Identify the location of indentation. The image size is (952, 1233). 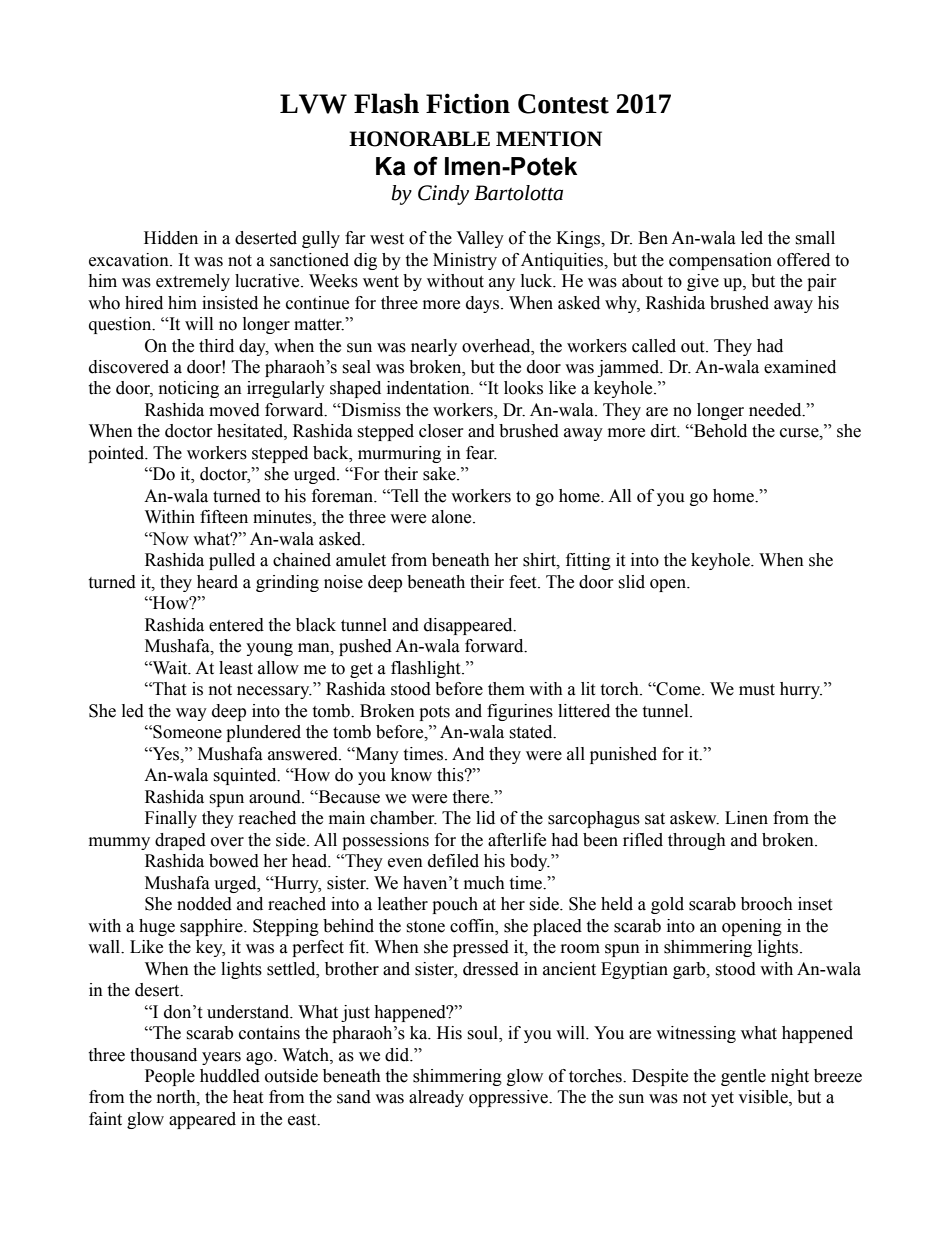
(429, 388).
